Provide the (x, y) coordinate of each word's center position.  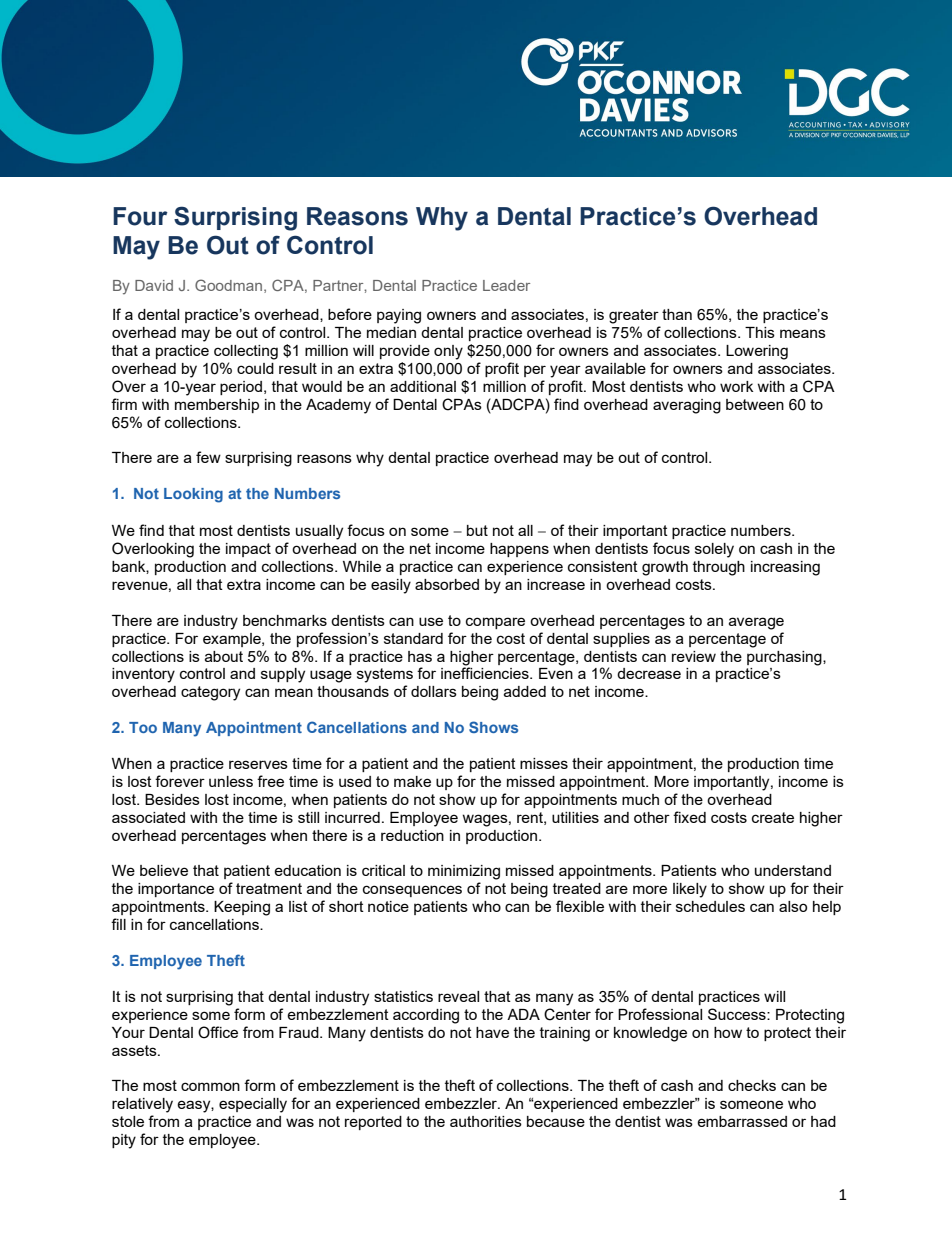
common (210, 1086)
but (477, 530)
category (210, 693)
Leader (506, 285)
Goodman (230, 286)
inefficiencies (486, 673)
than (677, 314)
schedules (710, 906)
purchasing (785, 658)
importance (176, 890)
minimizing (464, 872)
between (755, 404)
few (208, 457)
